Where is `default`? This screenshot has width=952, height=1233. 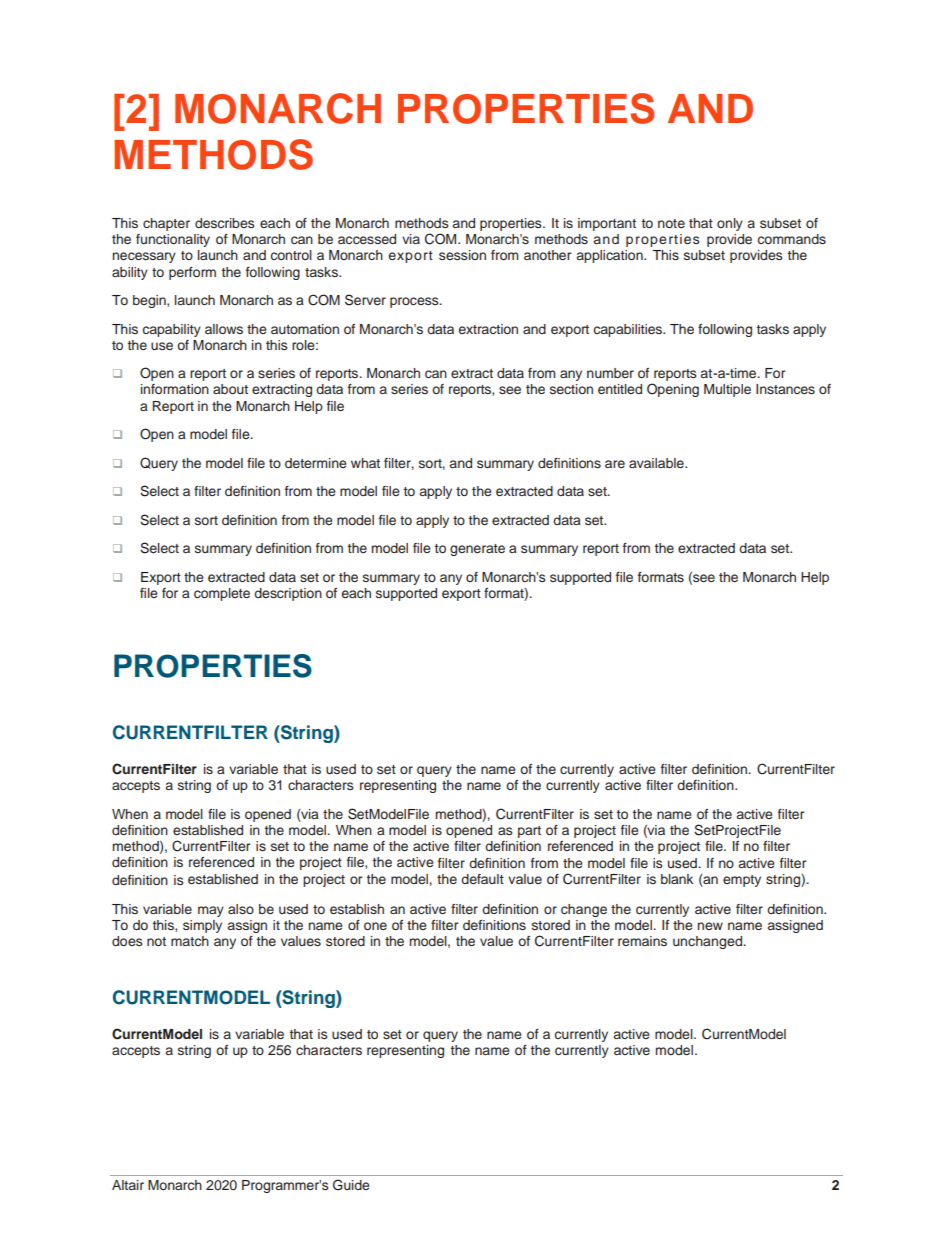 default is located at coordinates (482, 879).
